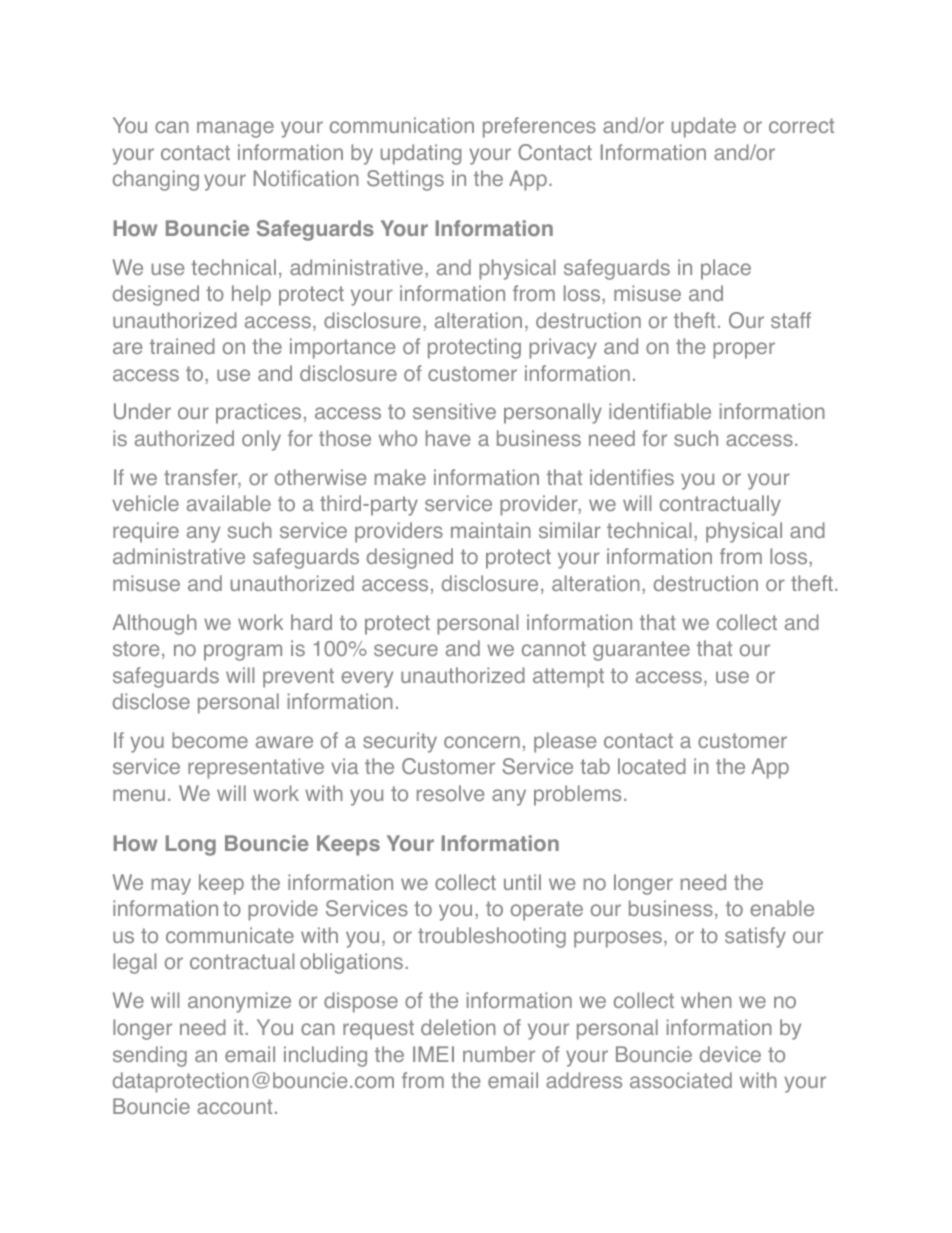  Describe the element at coordinates (421, 154) in the screenshot. I see `updating` at that location.
